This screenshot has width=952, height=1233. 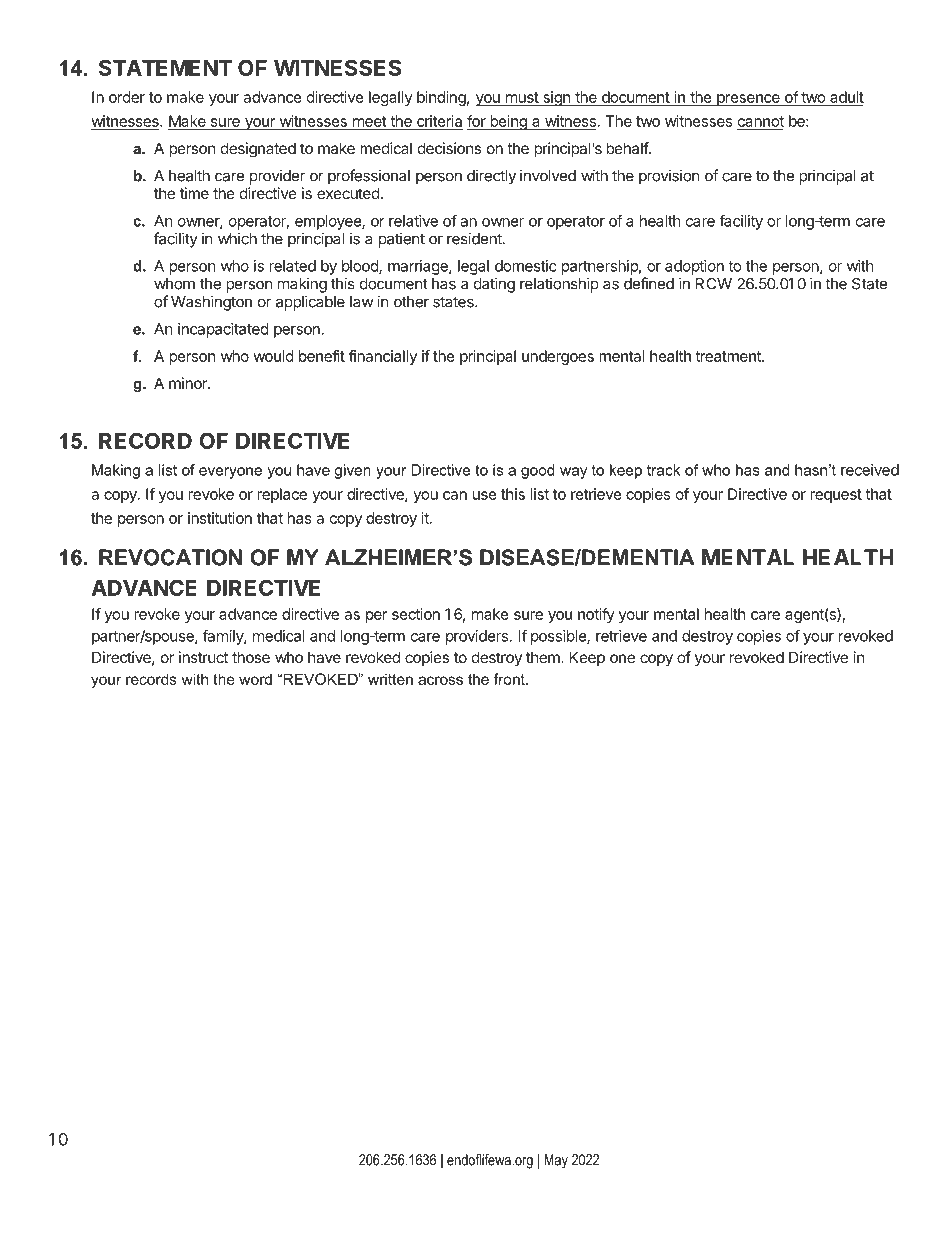 I want to click on everyone, so click(x=230, y=473).
